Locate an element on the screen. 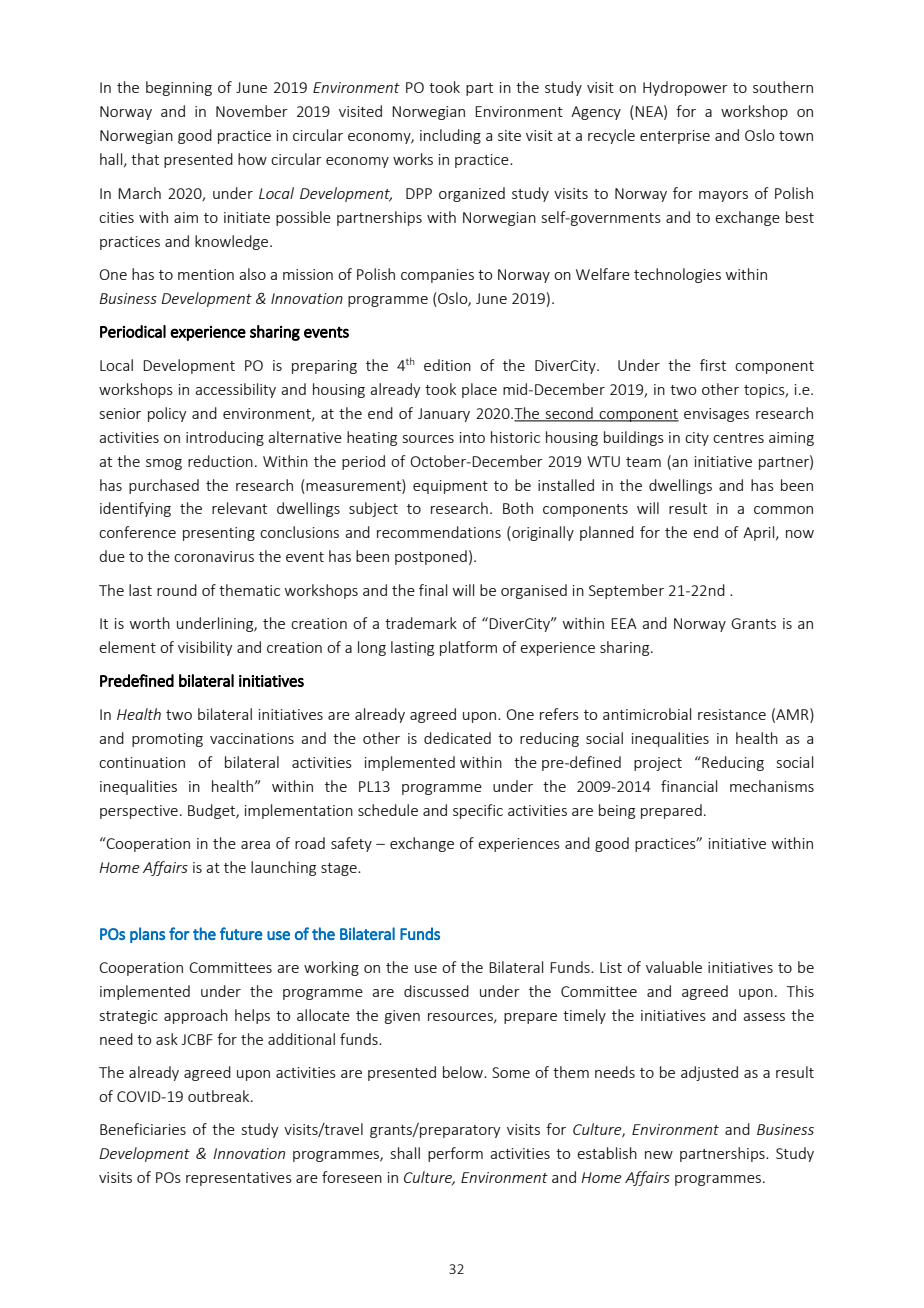  centres is located at coordinates (738, 438).
